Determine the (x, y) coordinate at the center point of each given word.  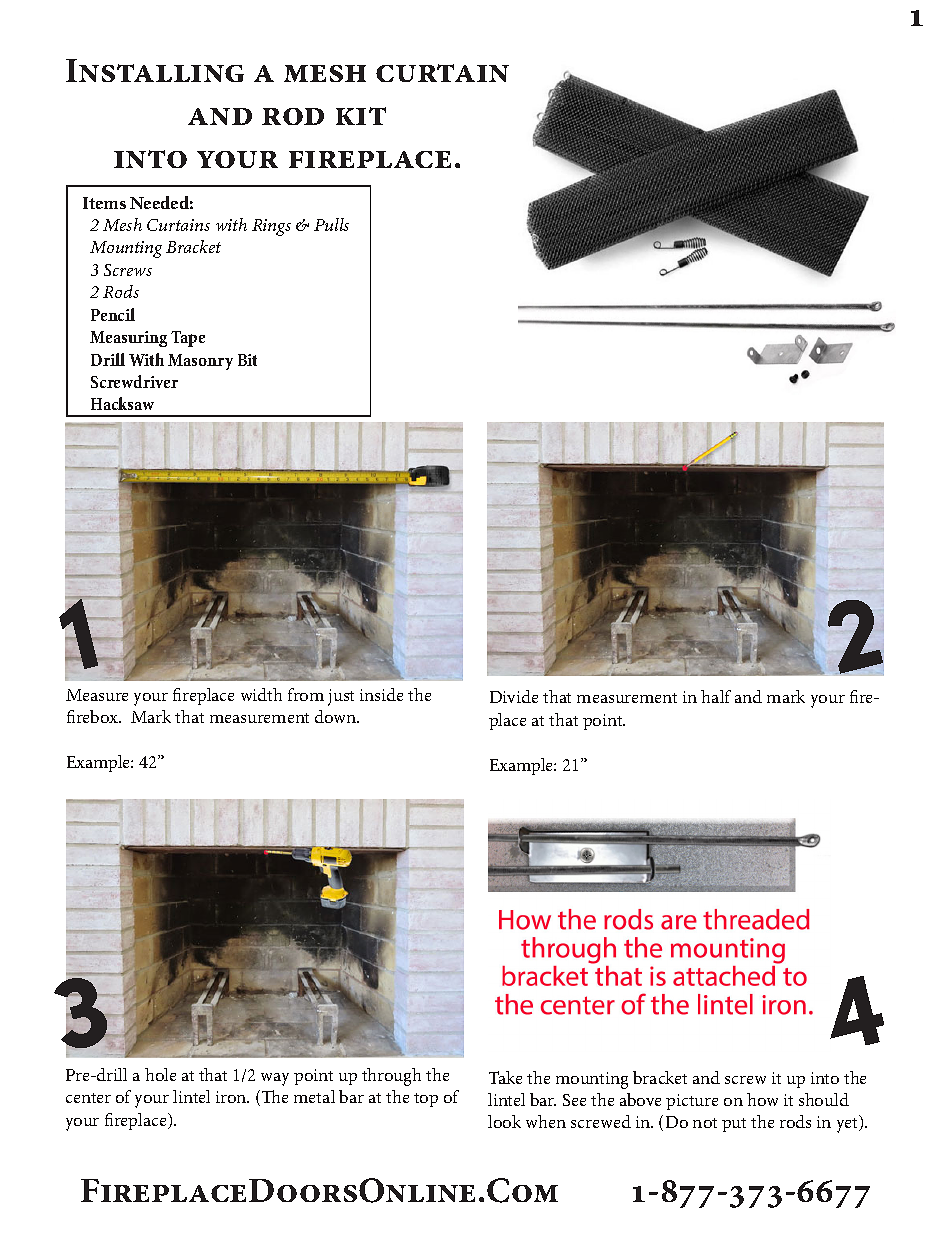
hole (160, 1074)
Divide (514, 696)
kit (361, 116)
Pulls (331, 224)
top (426, 1100)
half (716, 696)
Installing (155, 70)
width (261, 694)
